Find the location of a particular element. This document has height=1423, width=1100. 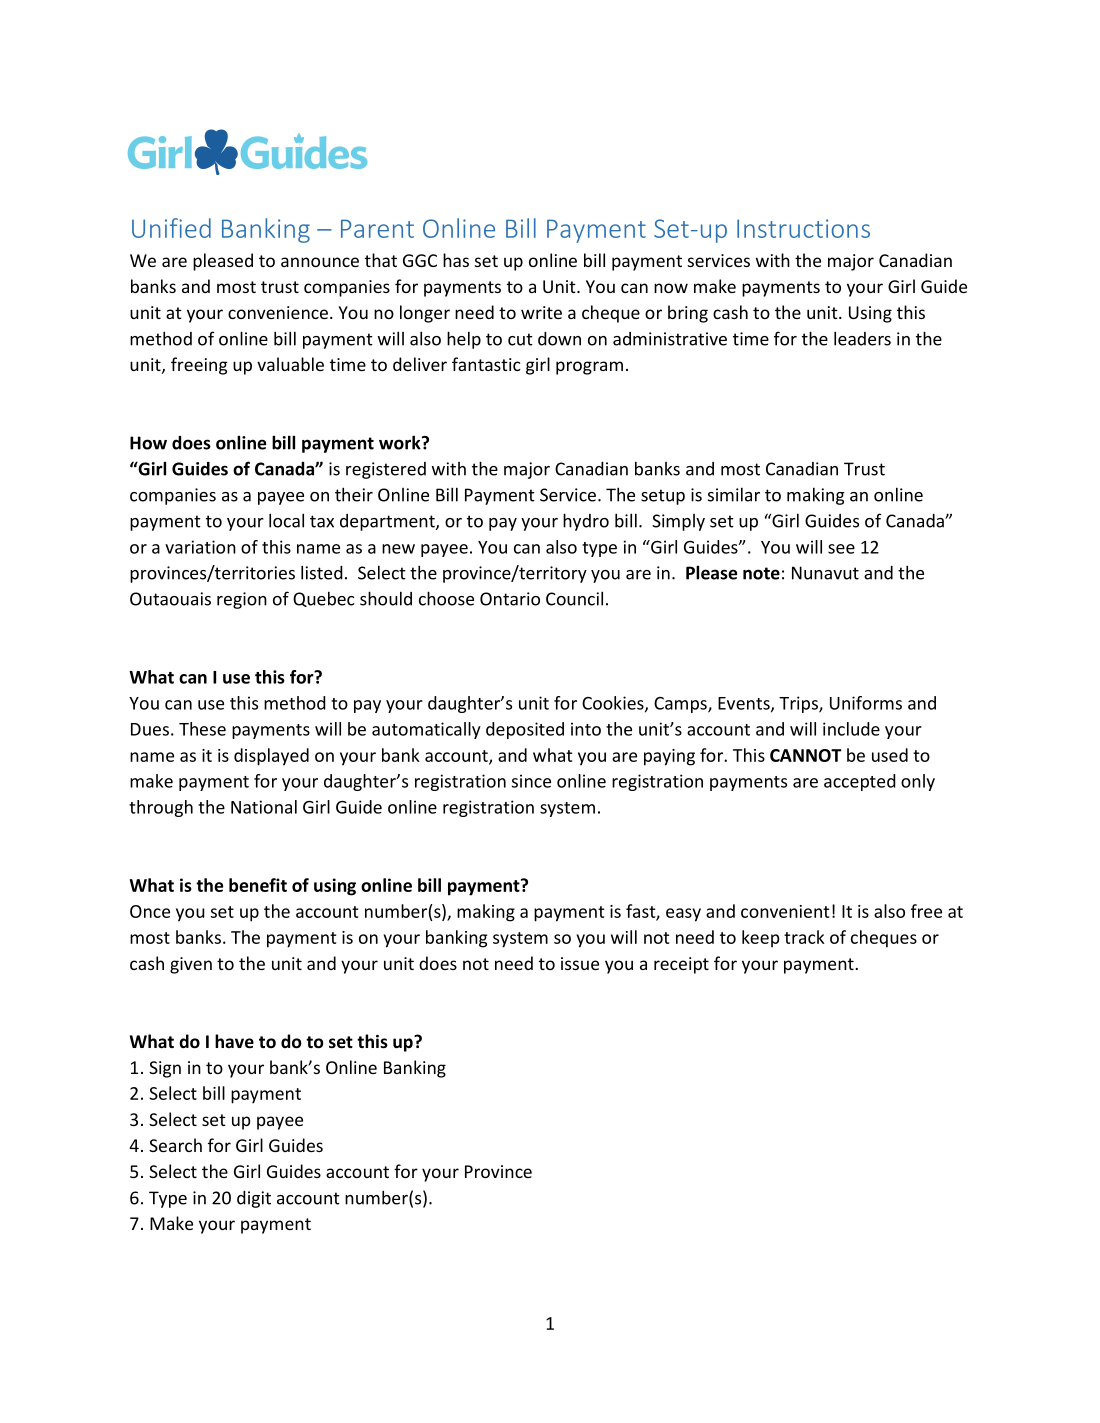

Trips is located at coordinates (799, 704).
